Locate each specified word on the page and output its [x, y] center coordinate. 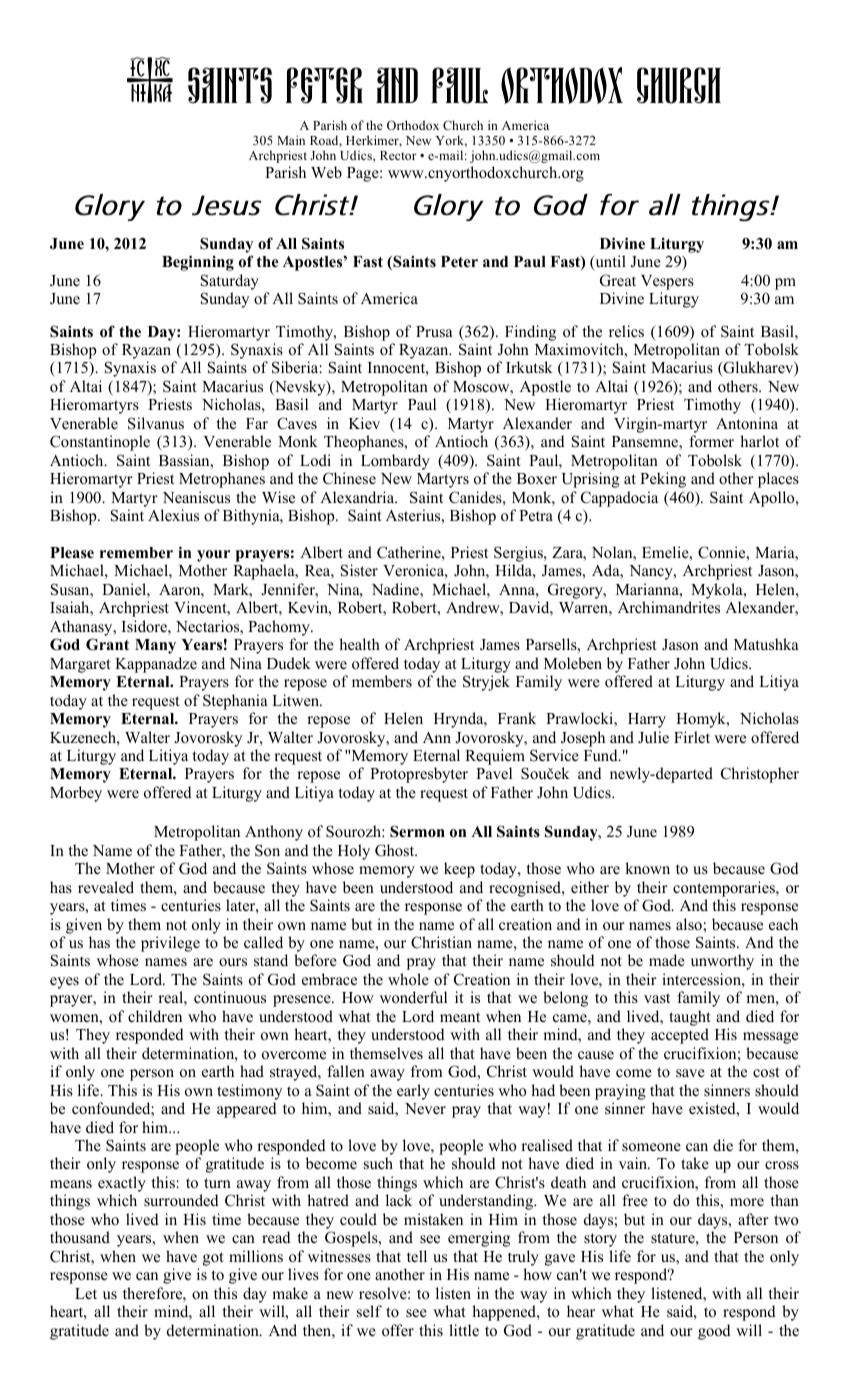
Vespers [667, 282]
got [213, 1259]
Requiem [495, 758]
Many [155, 646]
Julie [653, 737]
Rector [398, 155]
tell [417, 1256]
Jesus [227, 205]
